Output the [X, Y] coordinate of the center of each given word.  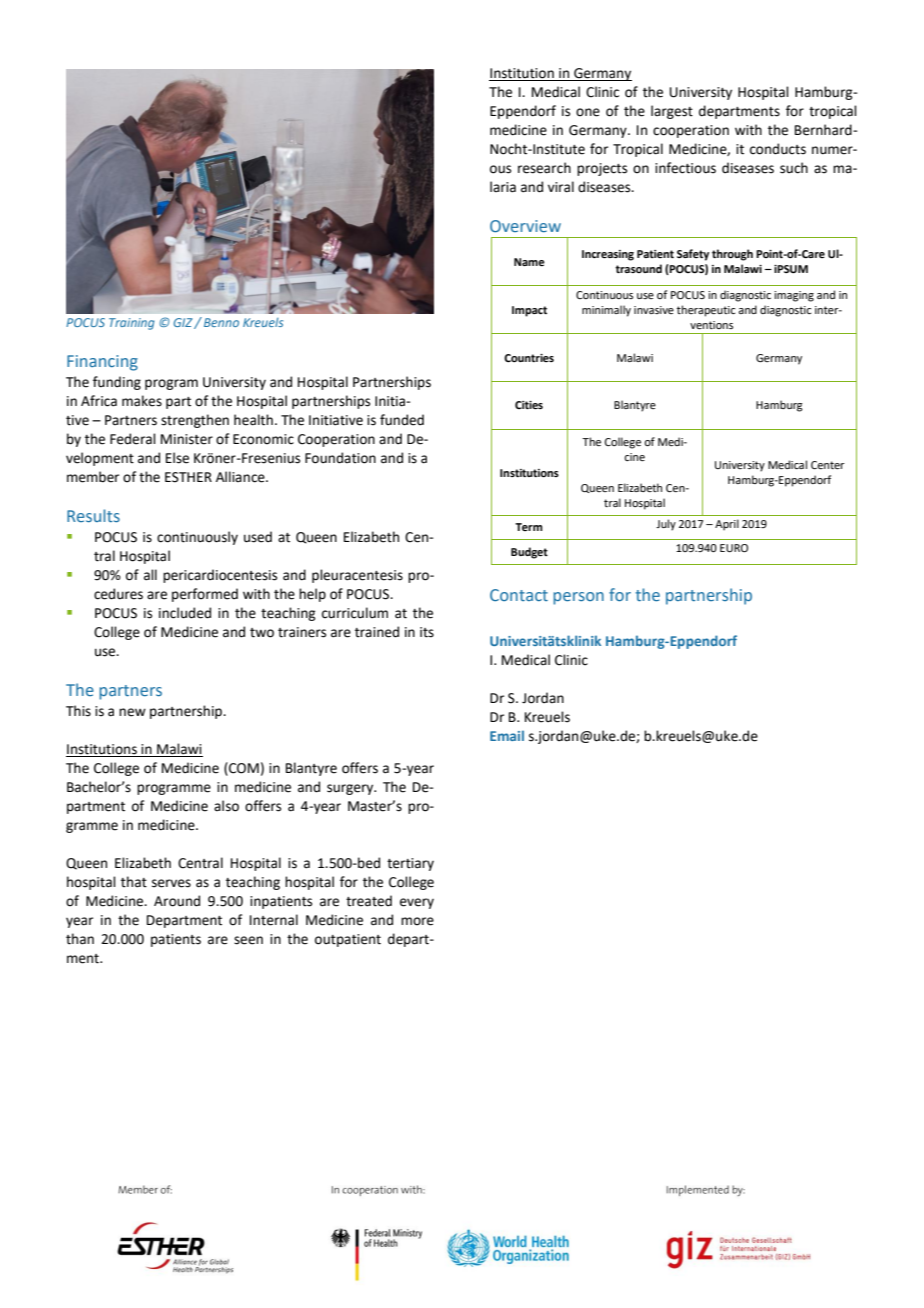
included [185, 613]
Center [828, 465]
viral [561, 187]
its [427, 632]
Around [177, 901]
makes [142, 401]
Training [132, 324]
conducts [778, 149]
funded [402, 420]
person [578, 598]
